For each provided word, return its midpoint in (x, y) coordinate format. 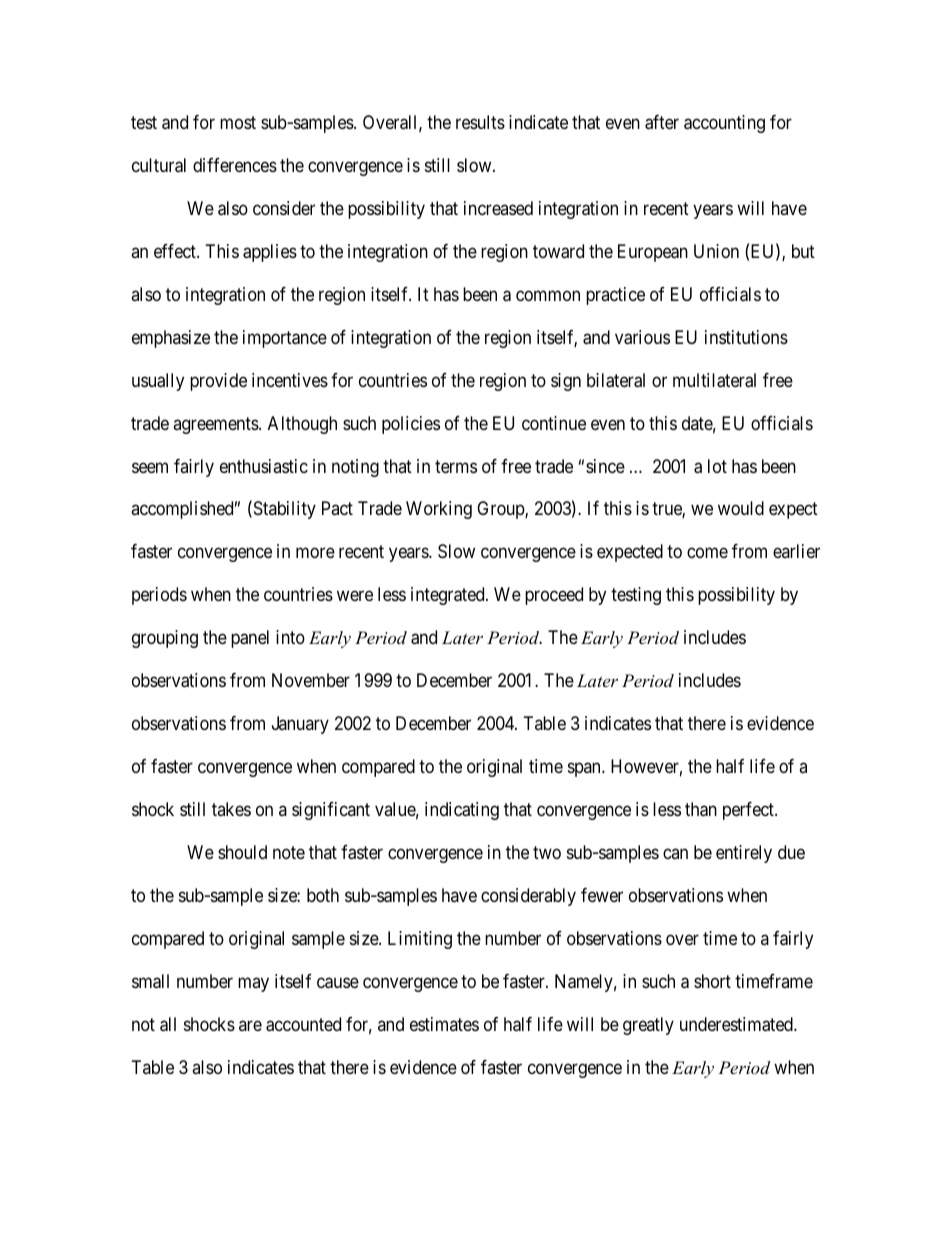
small (150, 981)
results (480, 122)
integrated (449, 596)
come (707, 553)
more (315, 553)
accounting (724, 124)
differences (235, 165)
